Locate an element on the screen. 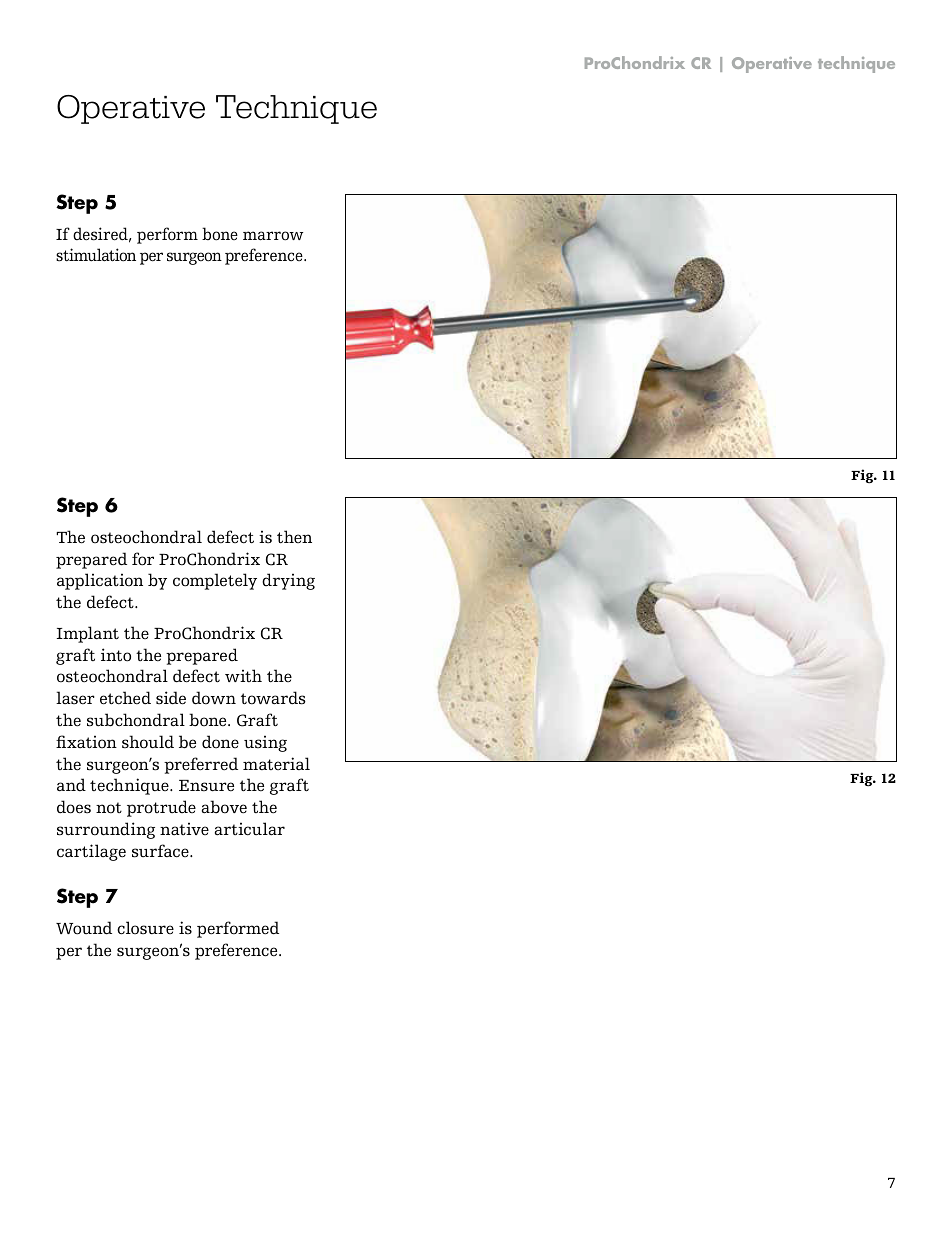  towards is located at coordinates (273, 698).
